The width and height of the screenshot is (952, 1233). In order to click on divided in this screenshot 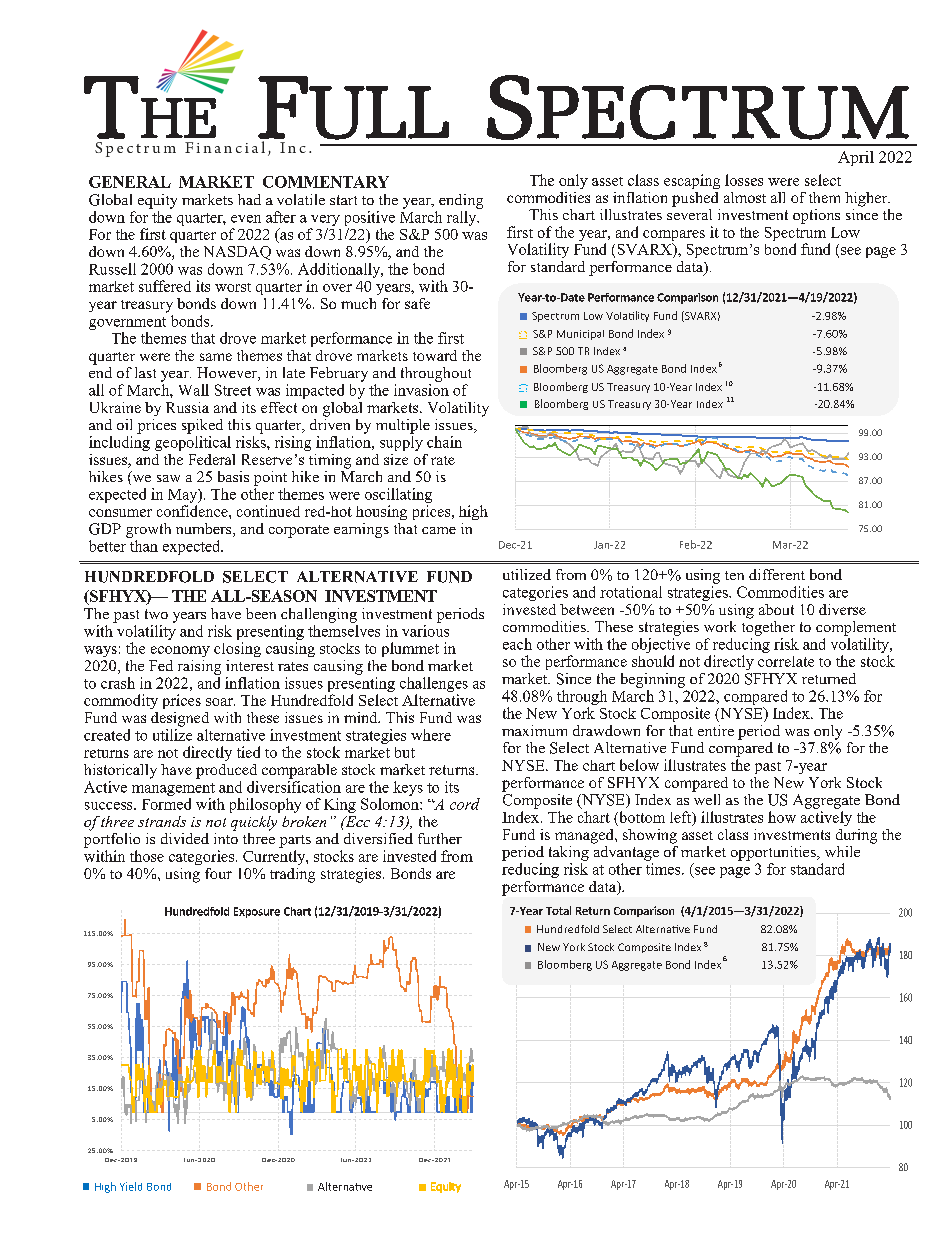, I will do `click(185, 838)`.
